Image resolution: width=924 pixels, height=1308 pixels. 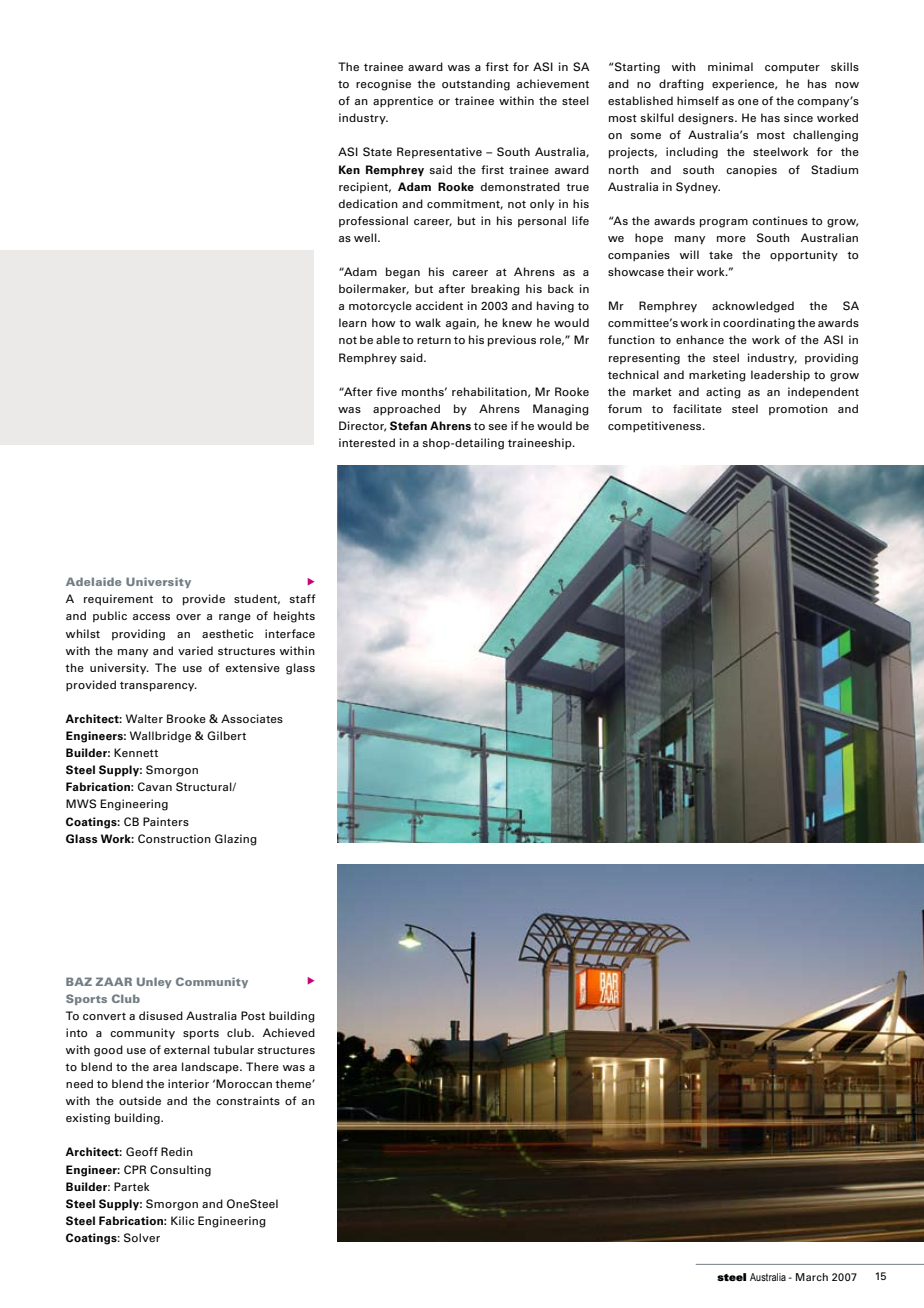 What do you see at coordinates (262, 1066) in the document?
I see `There` at bounding box center [262, 1066].
